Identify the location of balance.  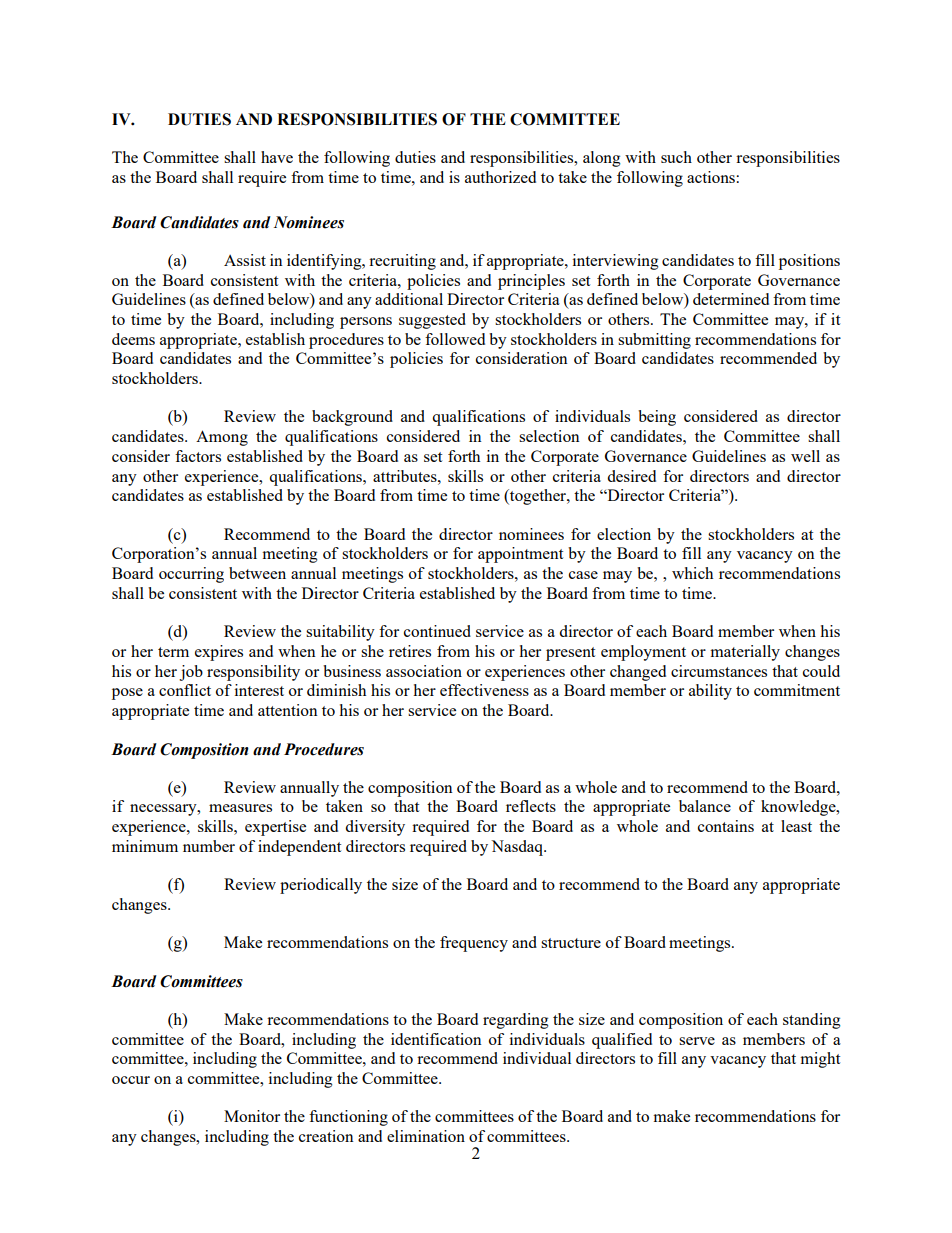
(705, 806).
